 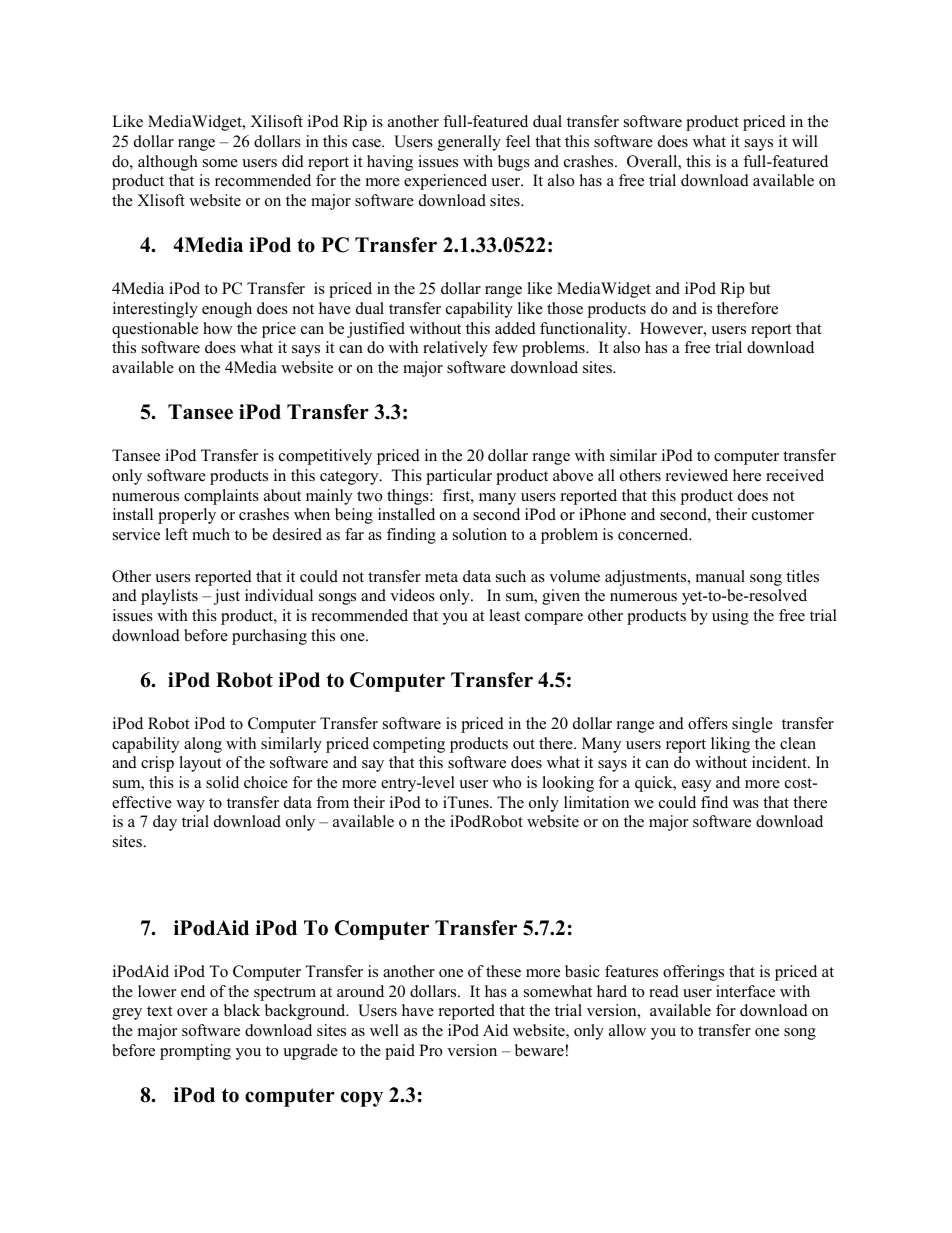 What do you see at coordinates (697, 475) in the screenshot?
I see `reviewed` at bounding box center [697, 475].
